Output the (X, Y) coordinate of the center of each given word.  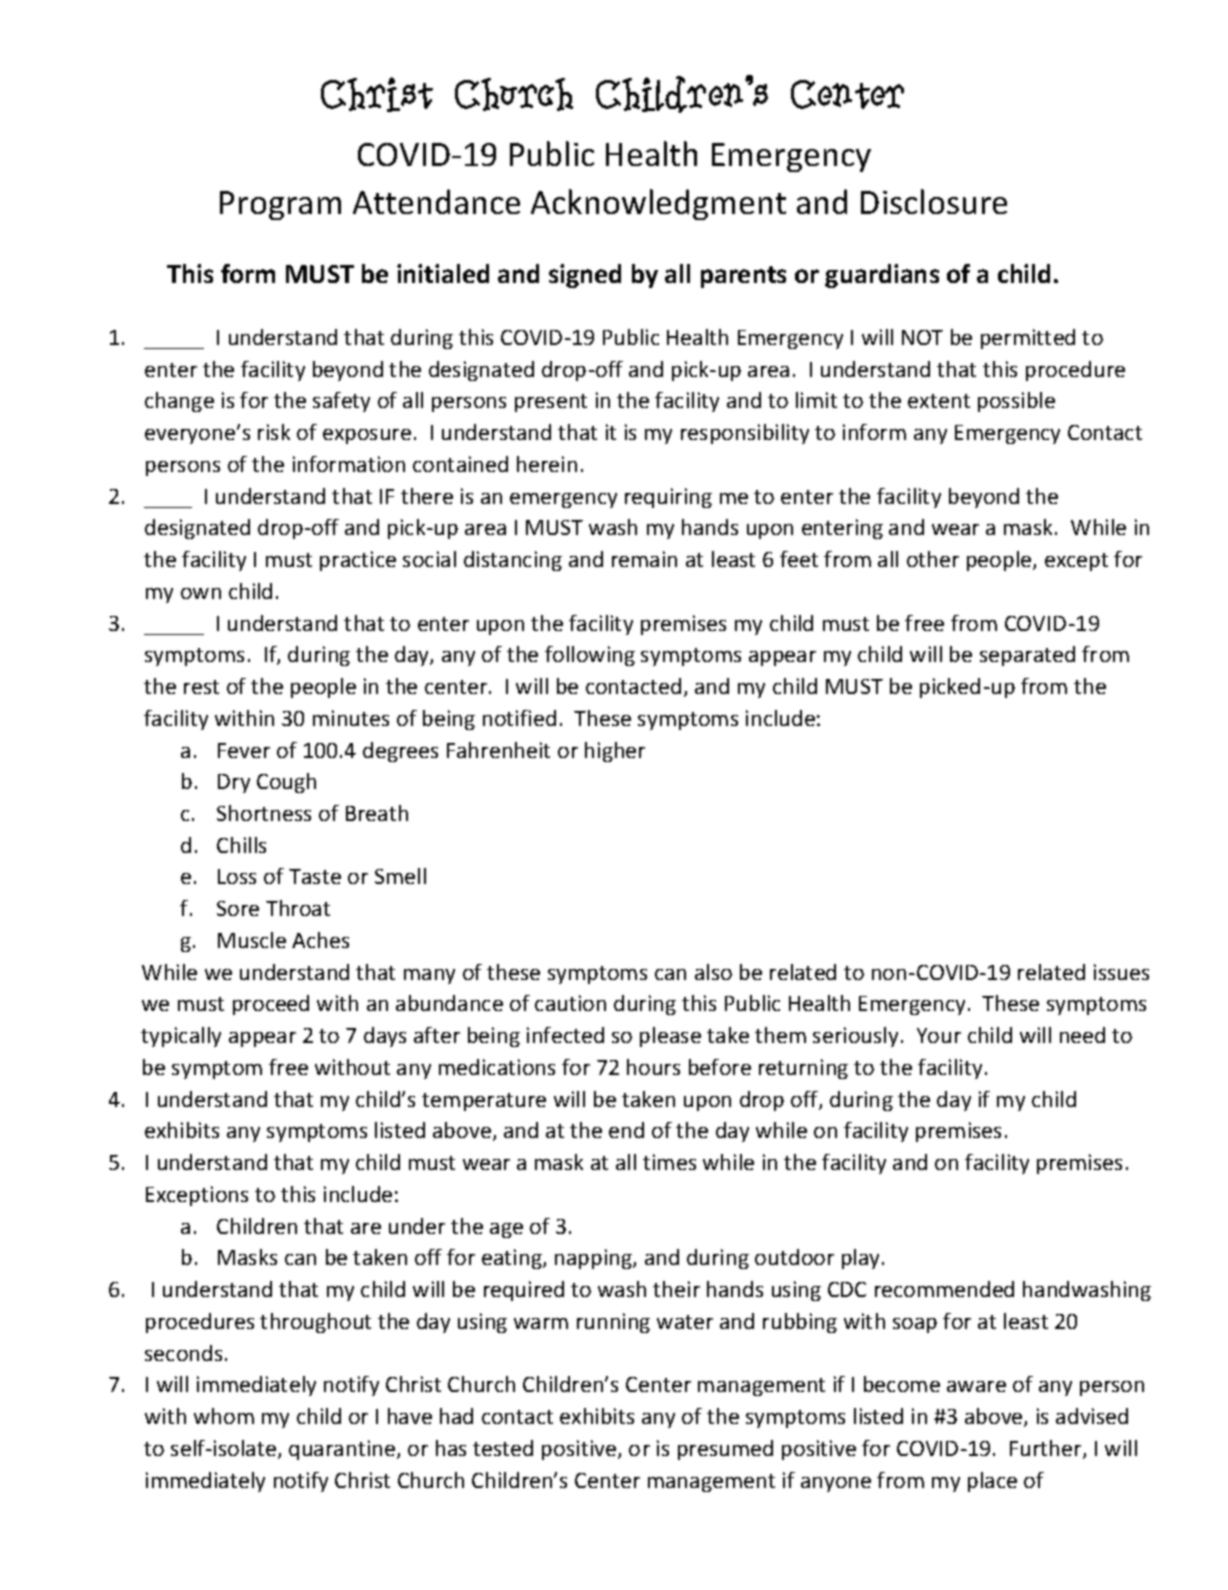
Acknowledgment (658, 204)
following (590, 656)
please (670, 1037)
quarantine (343, 1450)
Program (280, 205)
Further (1047, 1449)
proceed (271, 1005)
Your (939, 1035)
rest (201, 687)
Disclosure (934, 201)
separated (1027, 656)
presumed (725, 1450)
